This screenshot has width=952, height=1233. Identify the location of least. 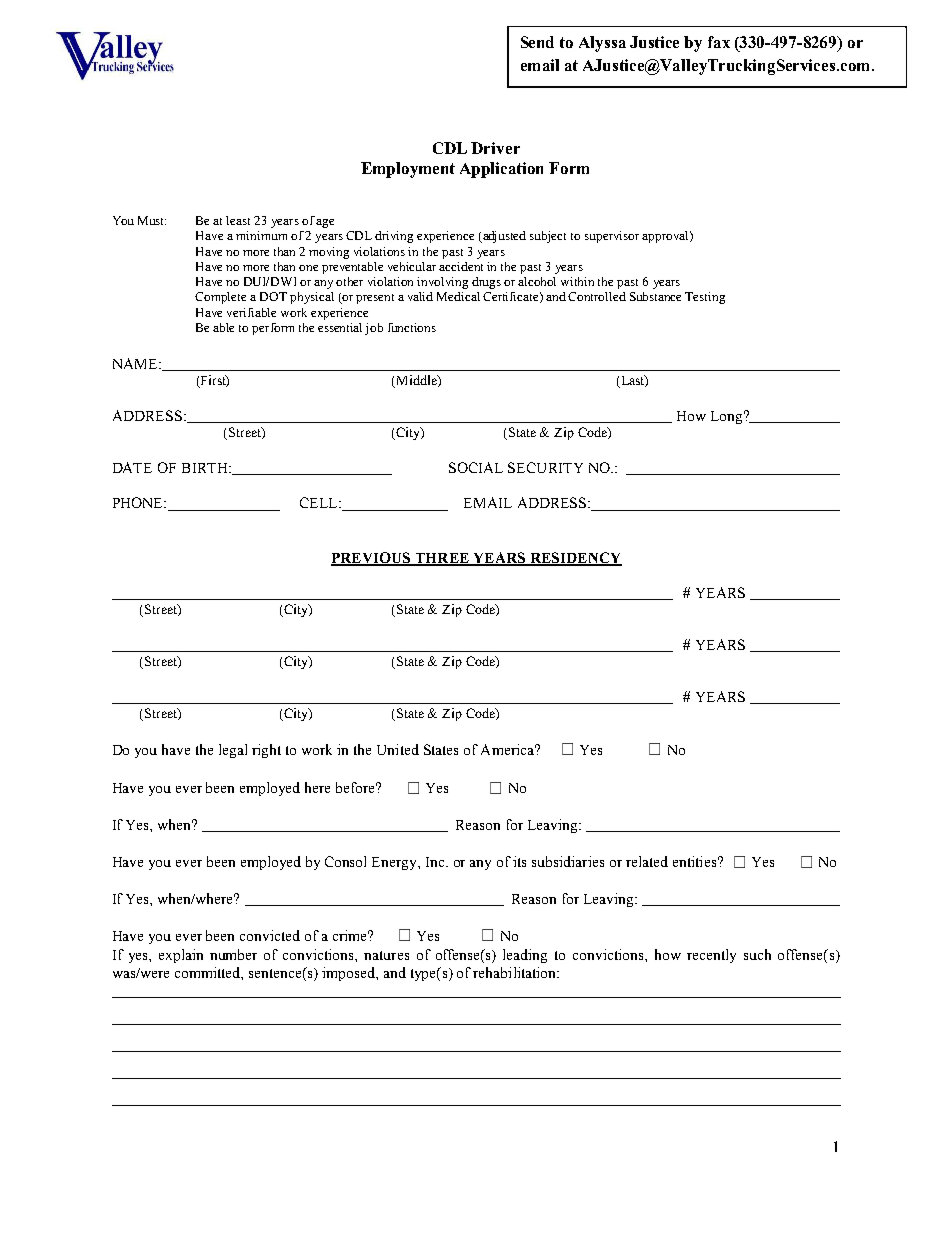
(238, 220).
